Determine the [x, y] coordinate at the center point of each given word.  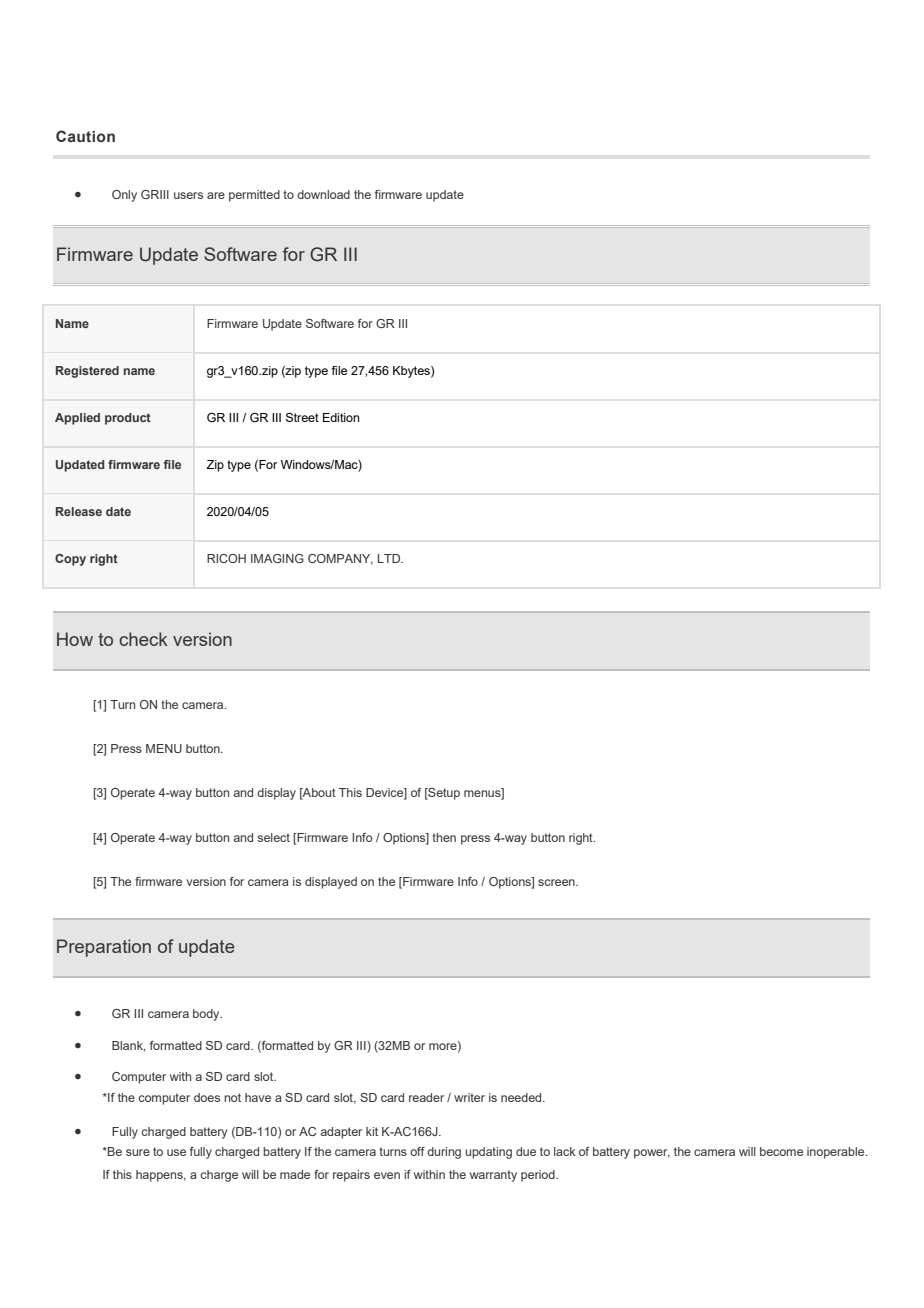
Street [302, 417]
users [188, 195]
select [274, 837]
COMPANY [340, 559]
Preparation [104, 948]
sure [138, 1152]
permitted [254, 196]
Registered [87, 372]
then [444, 837]
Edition [341, 417]
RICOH [226, 558]
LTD [390, 558]
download [323, 194]
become [781, 1151]
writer [469, 1097]
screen [557, 882]
